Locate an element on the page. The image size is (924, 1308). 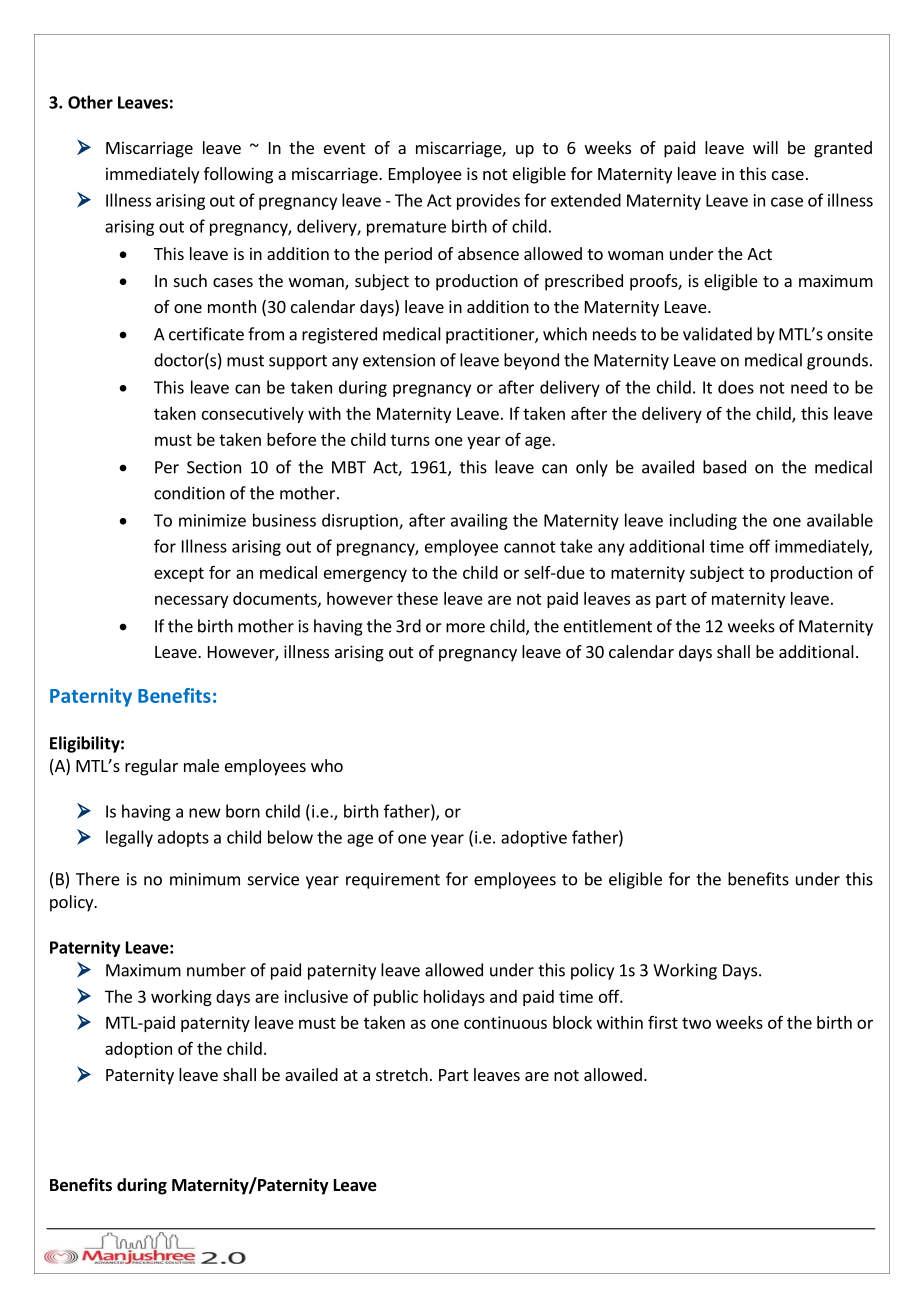
adoption is located at coordinates (138, 1050).
